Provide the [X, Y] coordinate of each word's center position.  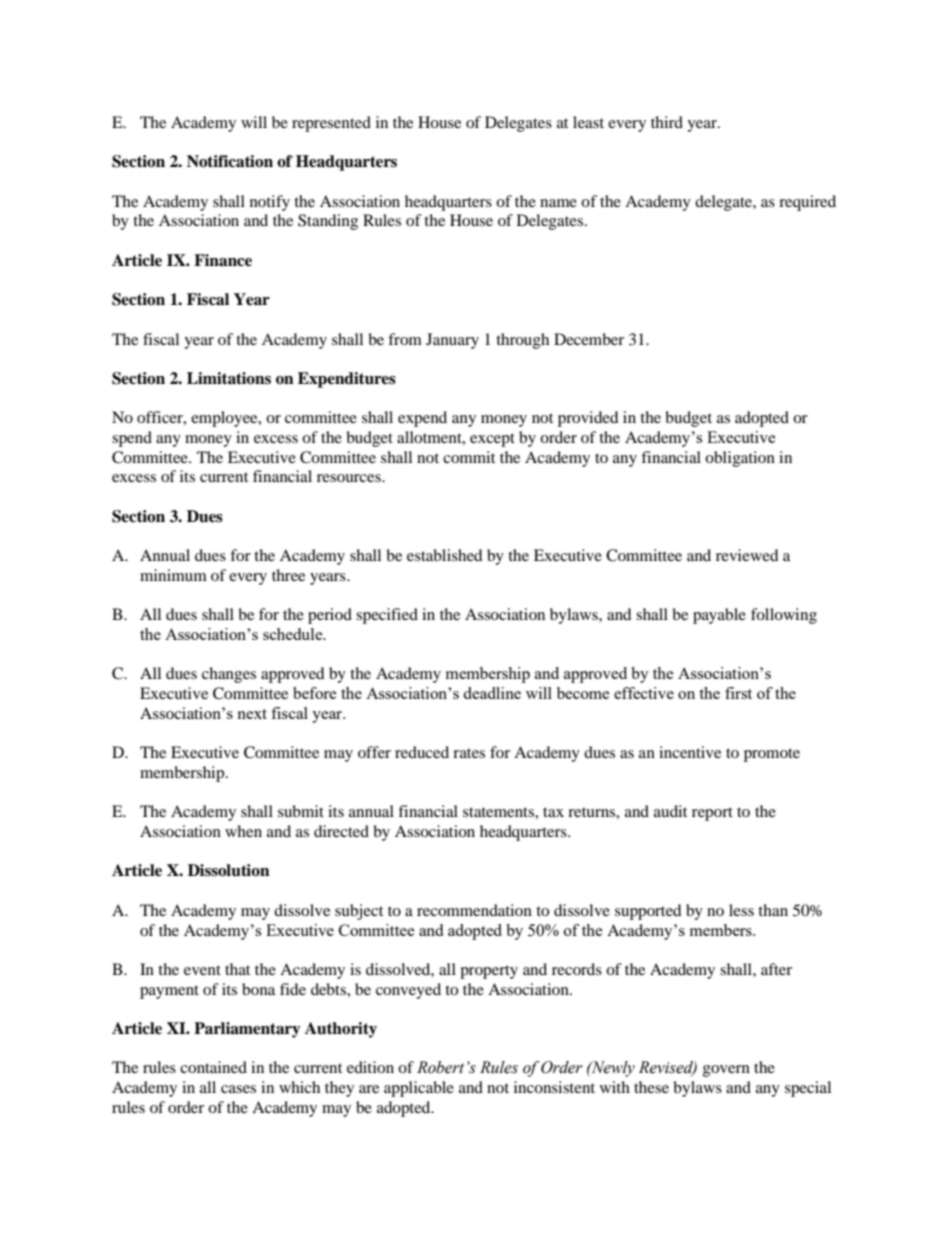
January [452, 341]
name [558, 203]
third [667, 122]
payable [719, 616]
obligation [740, 459]
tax [553, 812]
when [243, 831]
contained [213, 1067]
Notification [230, 161]
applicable [419, 1089]
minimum [173, 575]
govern [726, 1071]
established [445, 555]
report [712, 814]
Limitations [229, 378]
